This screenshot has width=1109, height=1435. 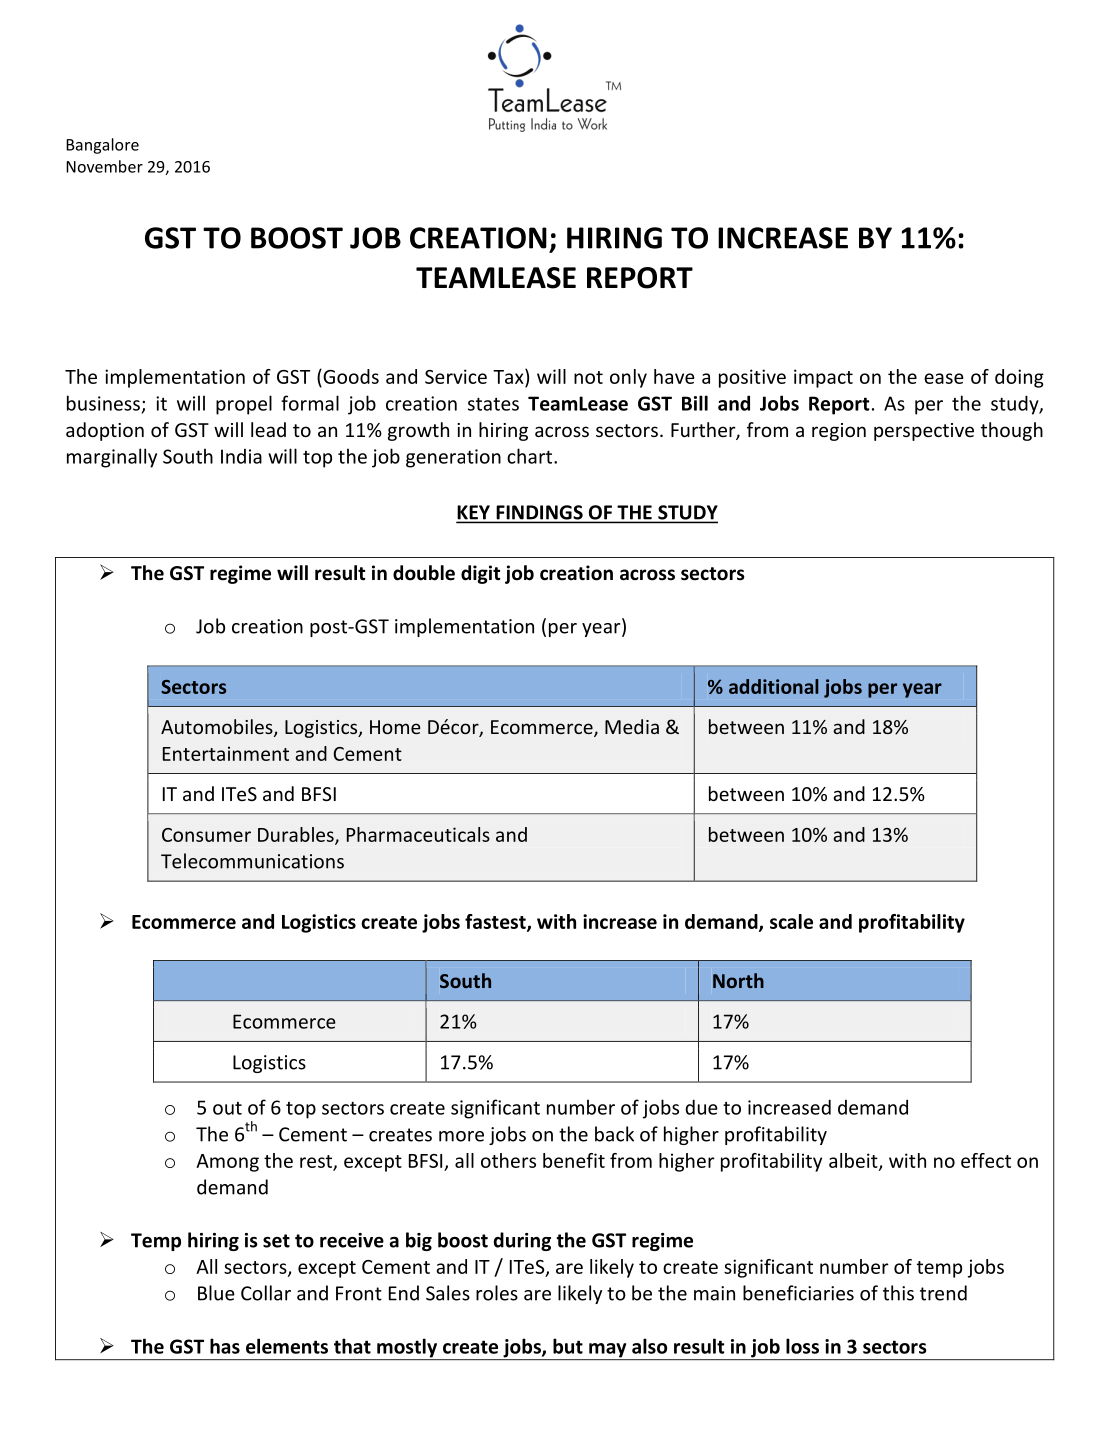 I want to click on Blue, so click(x=216, y=1293).
